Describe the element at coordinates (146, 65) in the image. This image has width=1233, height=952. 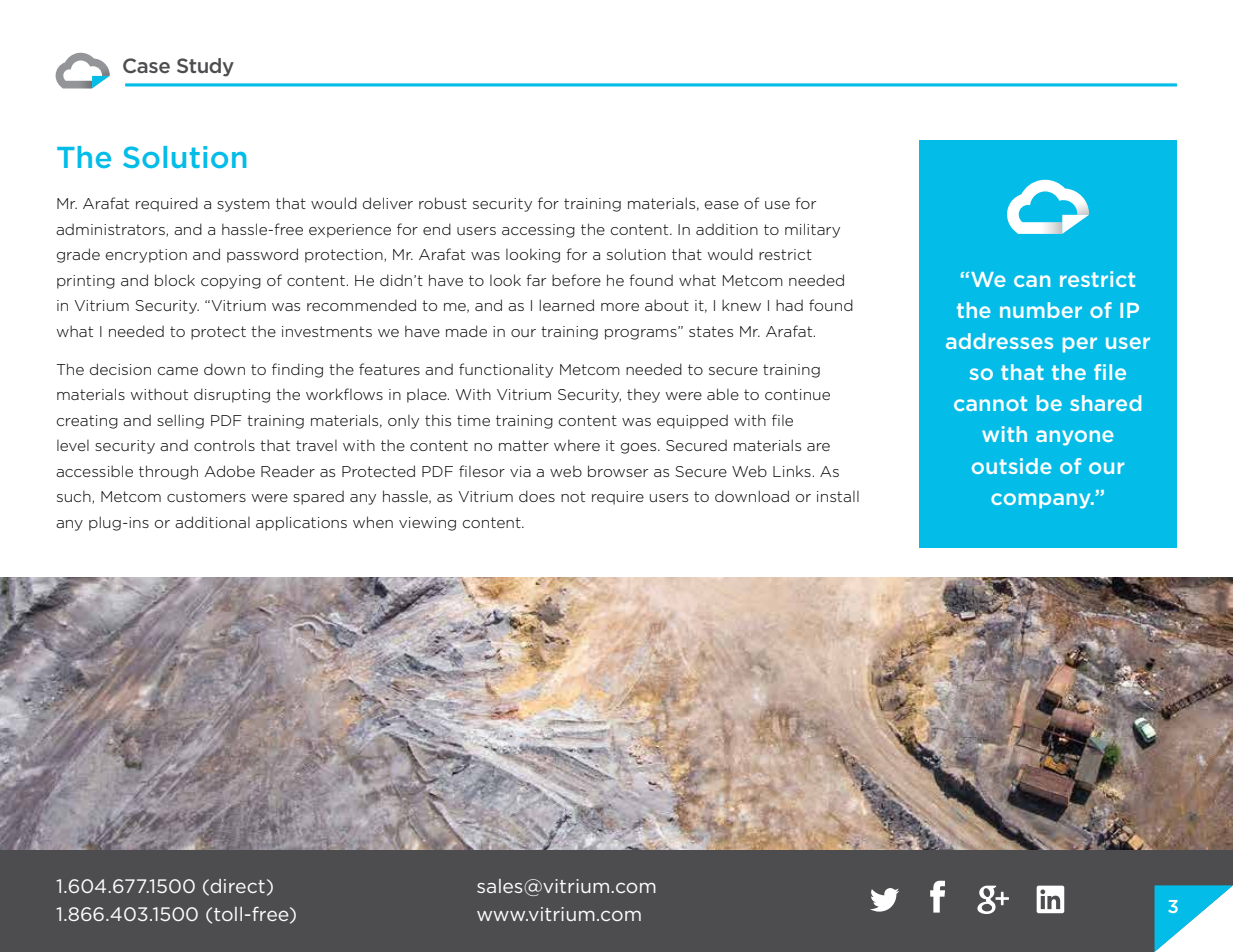
I see `Case` at that location.
